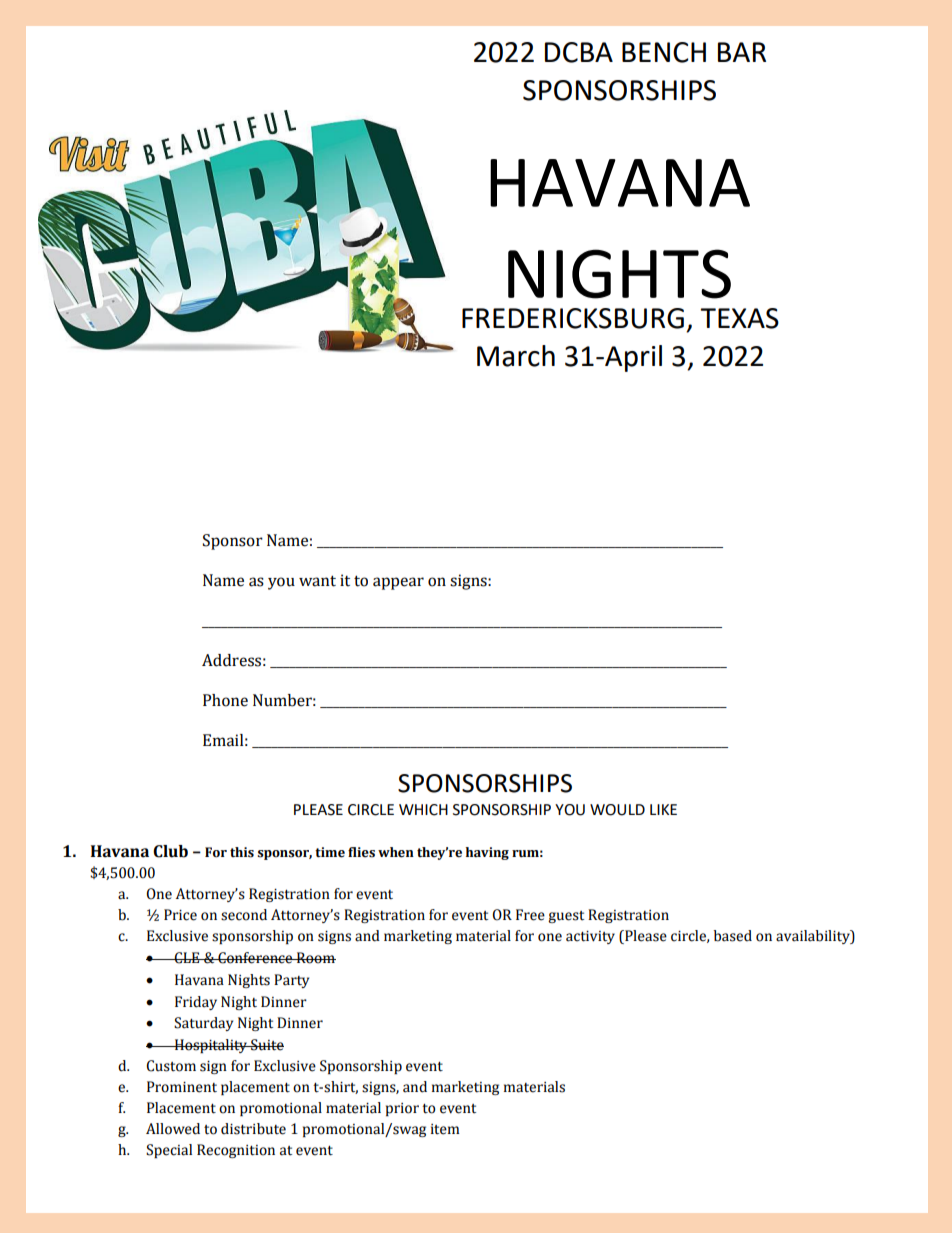 The height and width of the screenshot is (1233, 952). Describe the element at coordinates (253, 1129) in the screenshot. I see `distribute` at that location.
